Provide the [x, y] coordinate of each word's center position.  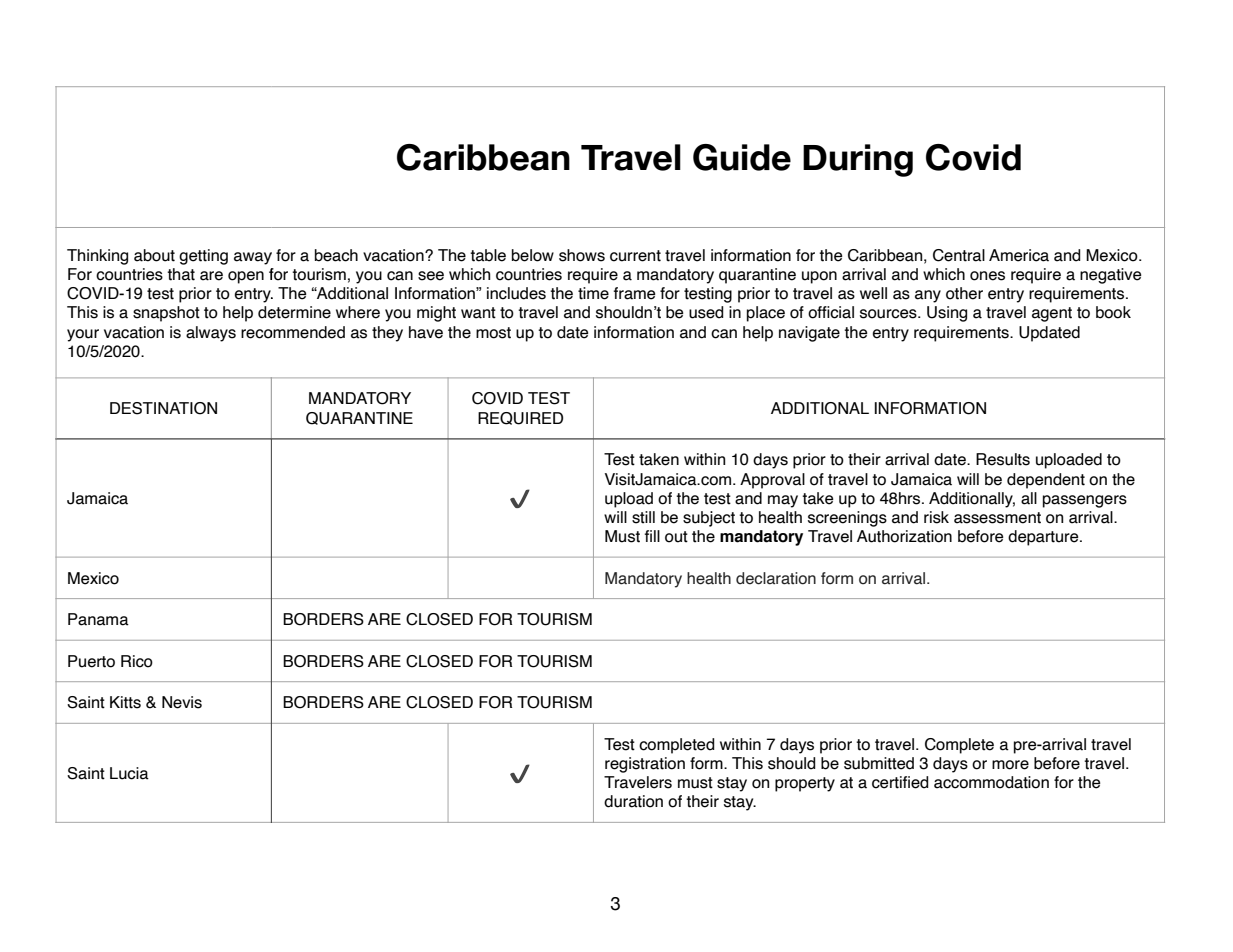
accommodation [991, 782]
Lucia [129, 773]
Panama [98, 619]
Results [1003, 459]
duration [633, 801]
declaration [776, 578]
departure [1044, 538]
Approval [772, 481]
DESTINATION [163, 408]
